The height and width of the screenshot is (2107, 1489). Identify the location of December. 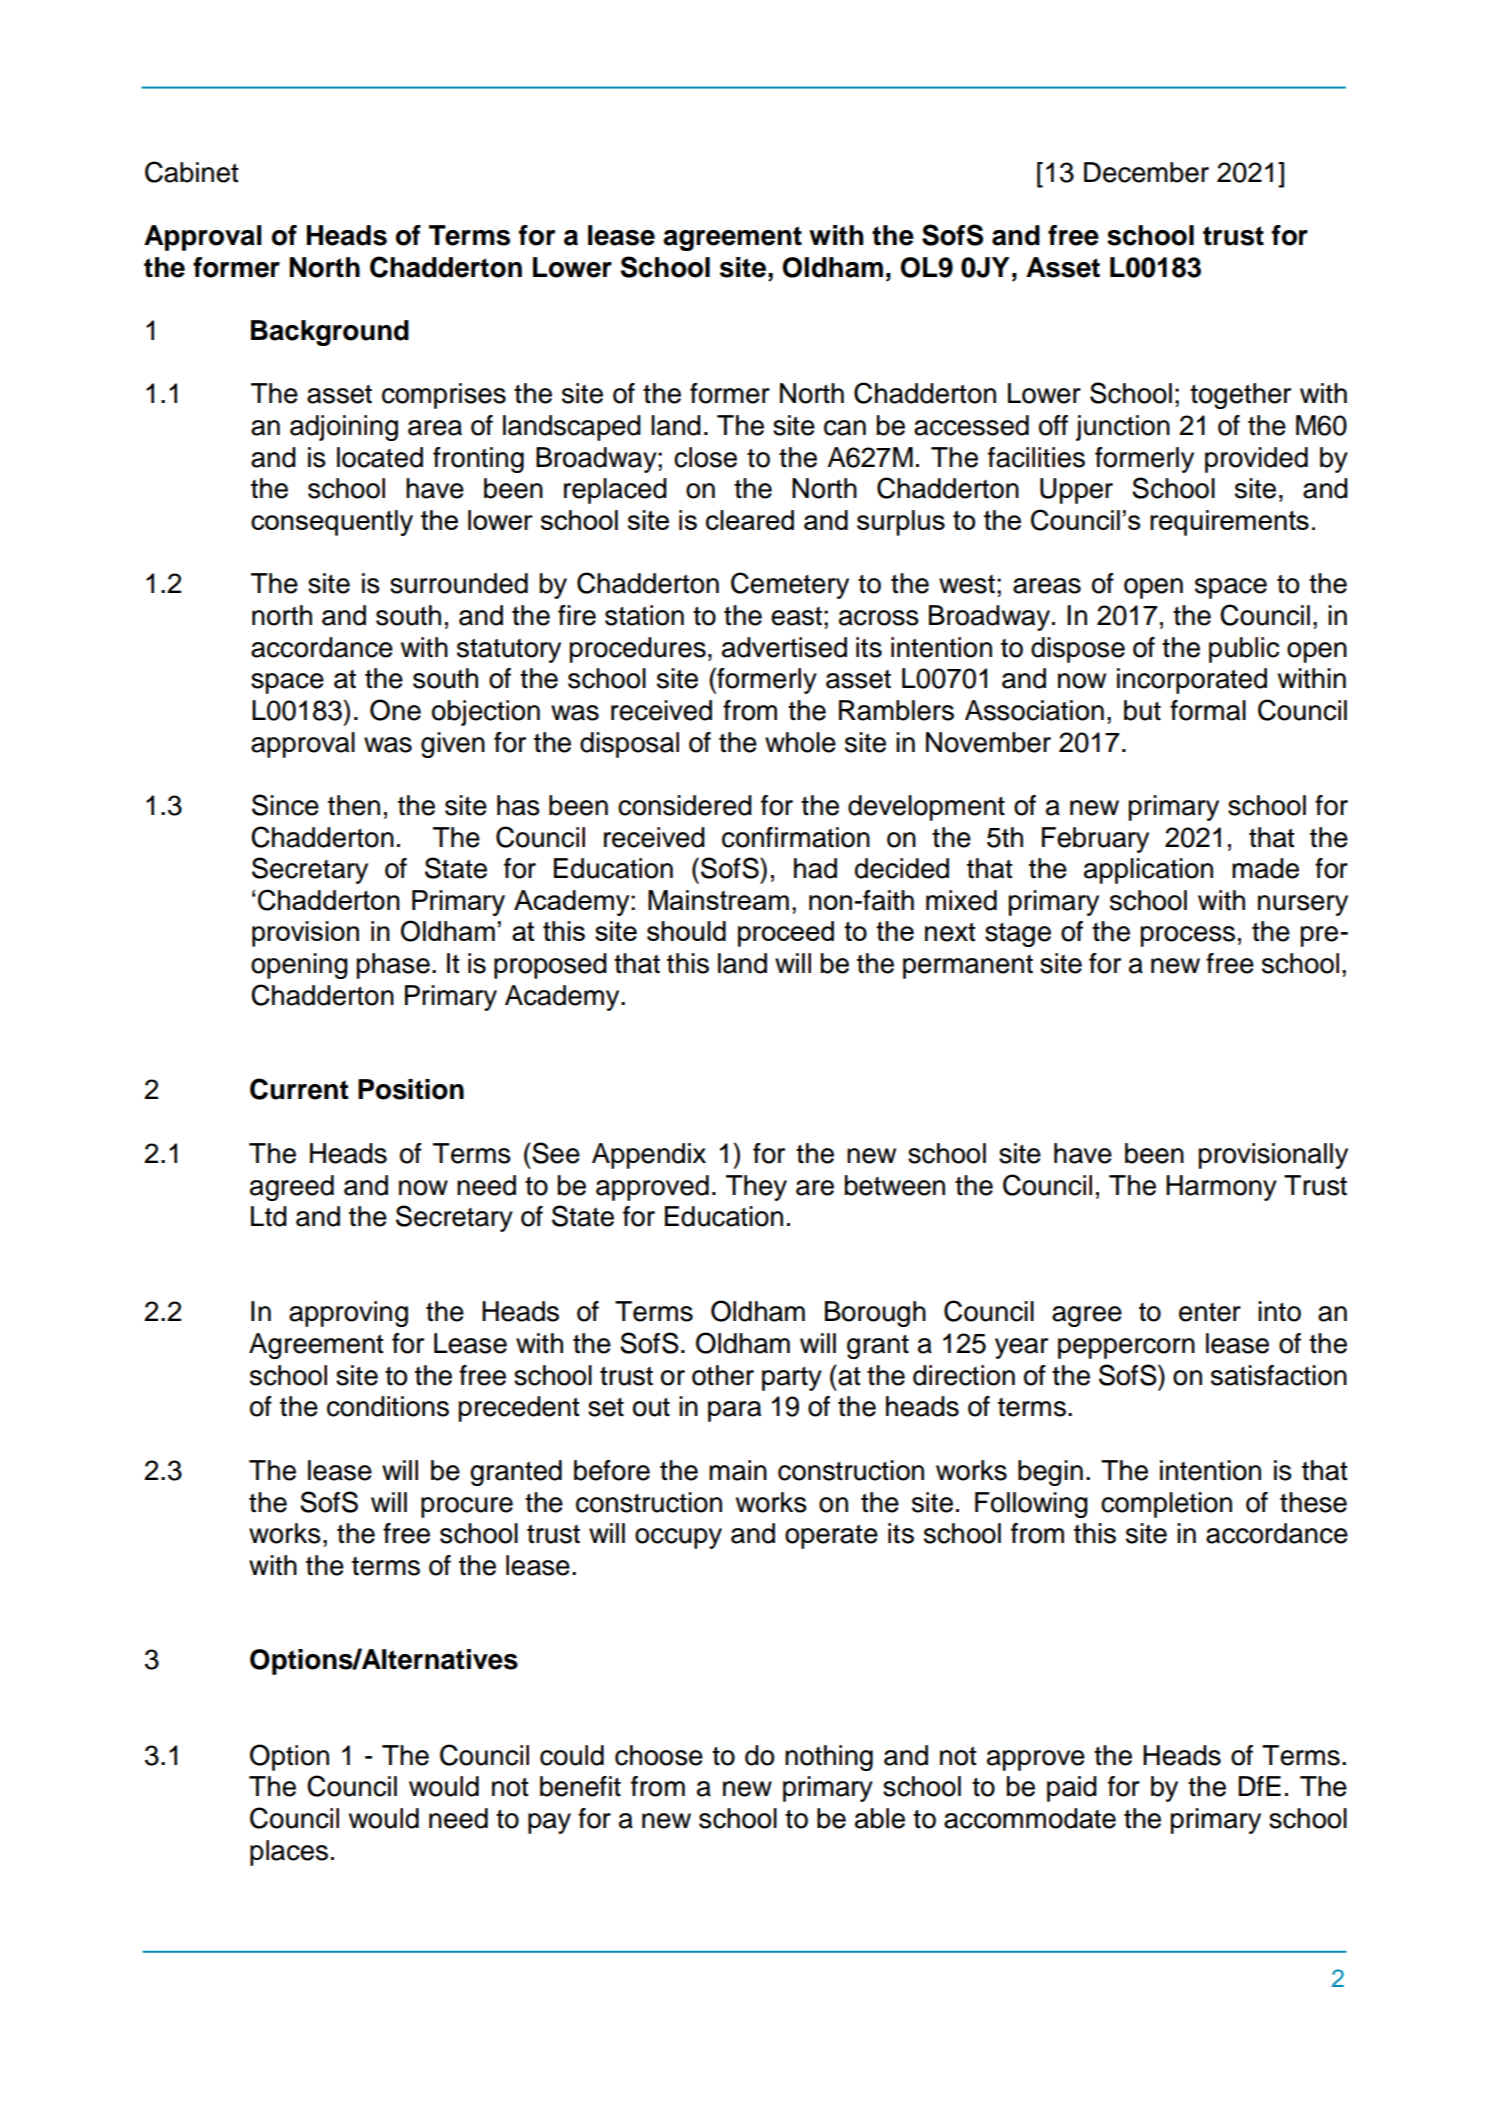
(1146, 172).
